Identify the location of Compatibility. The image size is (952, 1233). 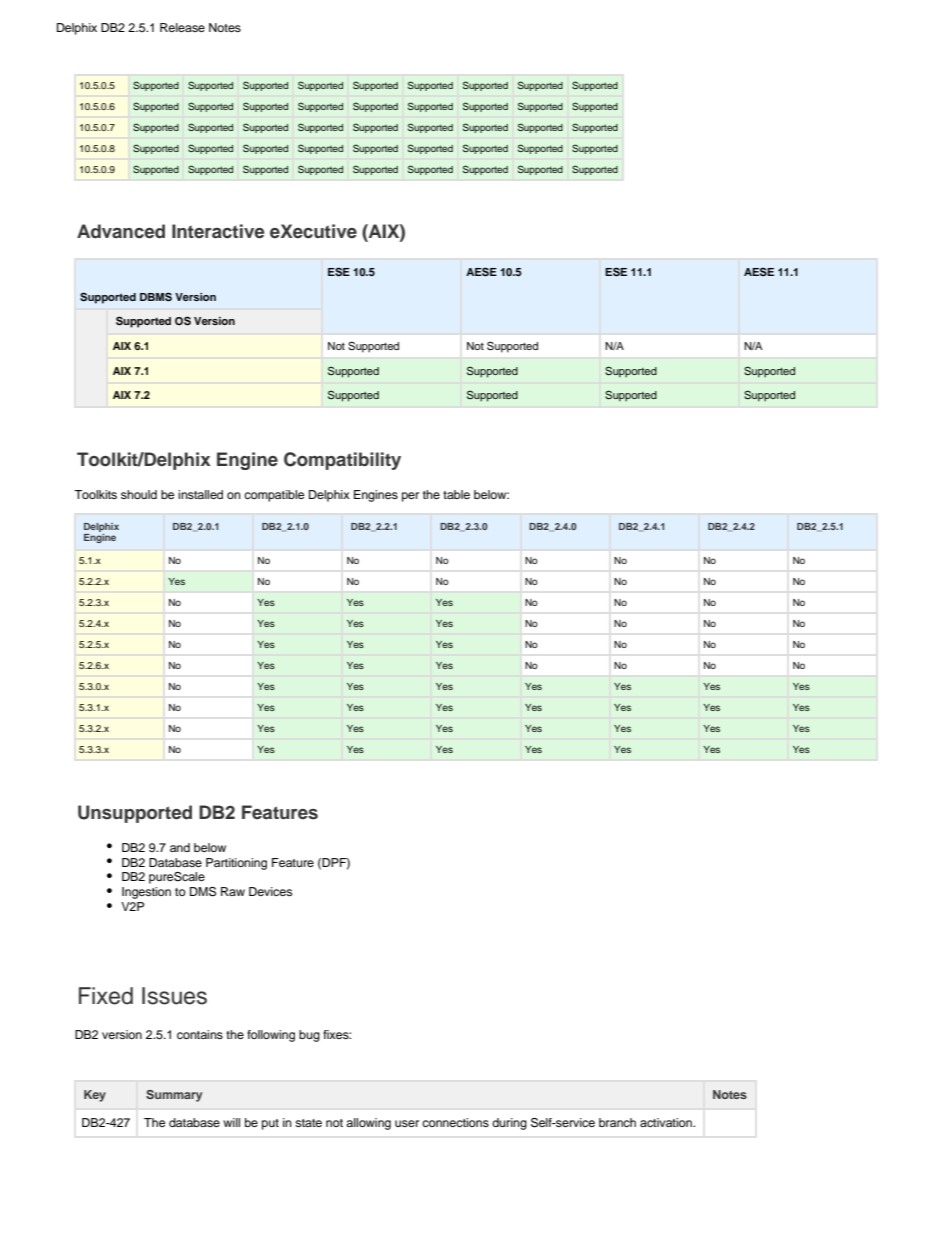
(342, 461).
